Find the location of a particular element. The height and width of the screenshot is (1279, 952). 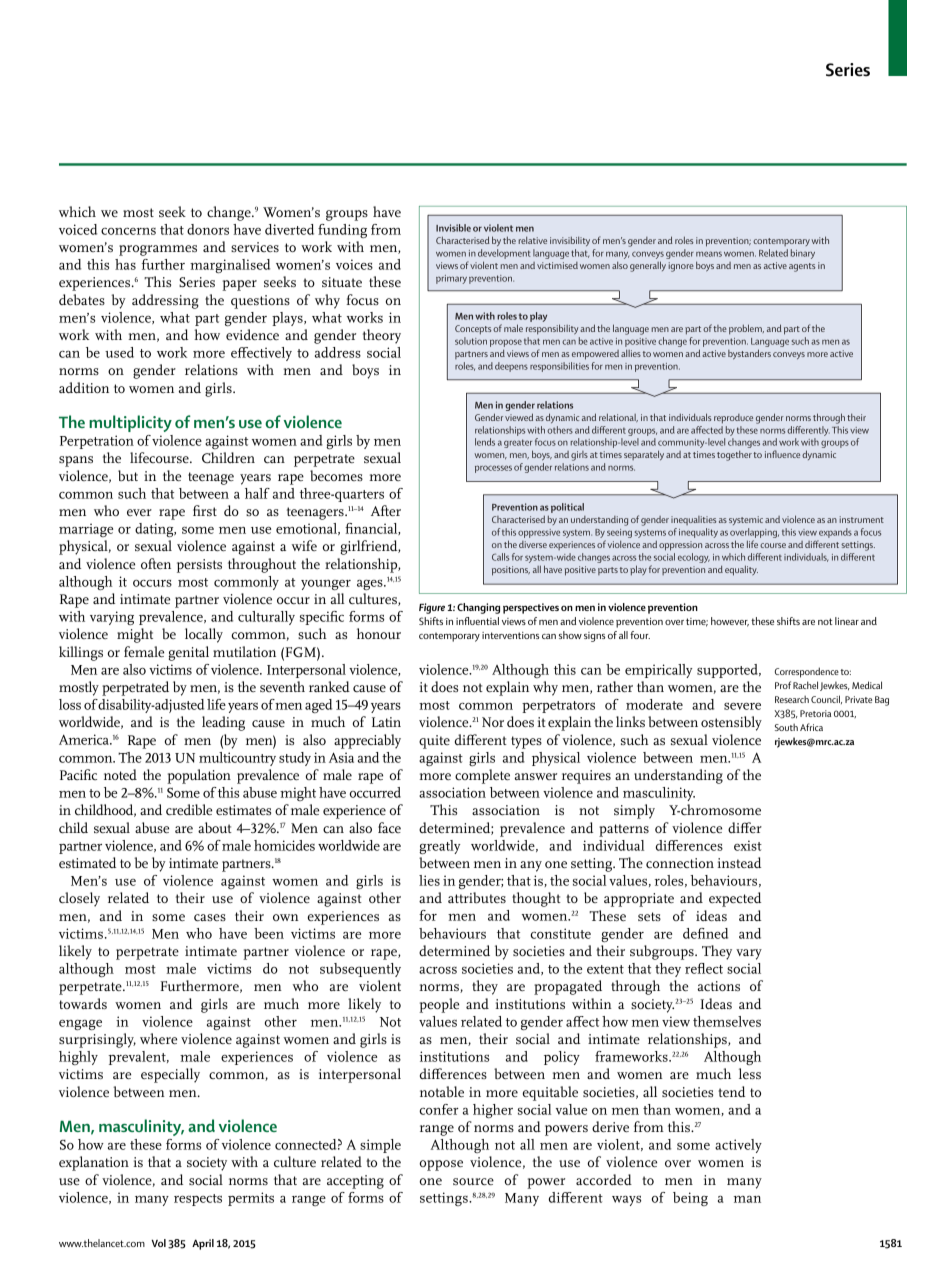

expands is located at coordinates (835, 533).
